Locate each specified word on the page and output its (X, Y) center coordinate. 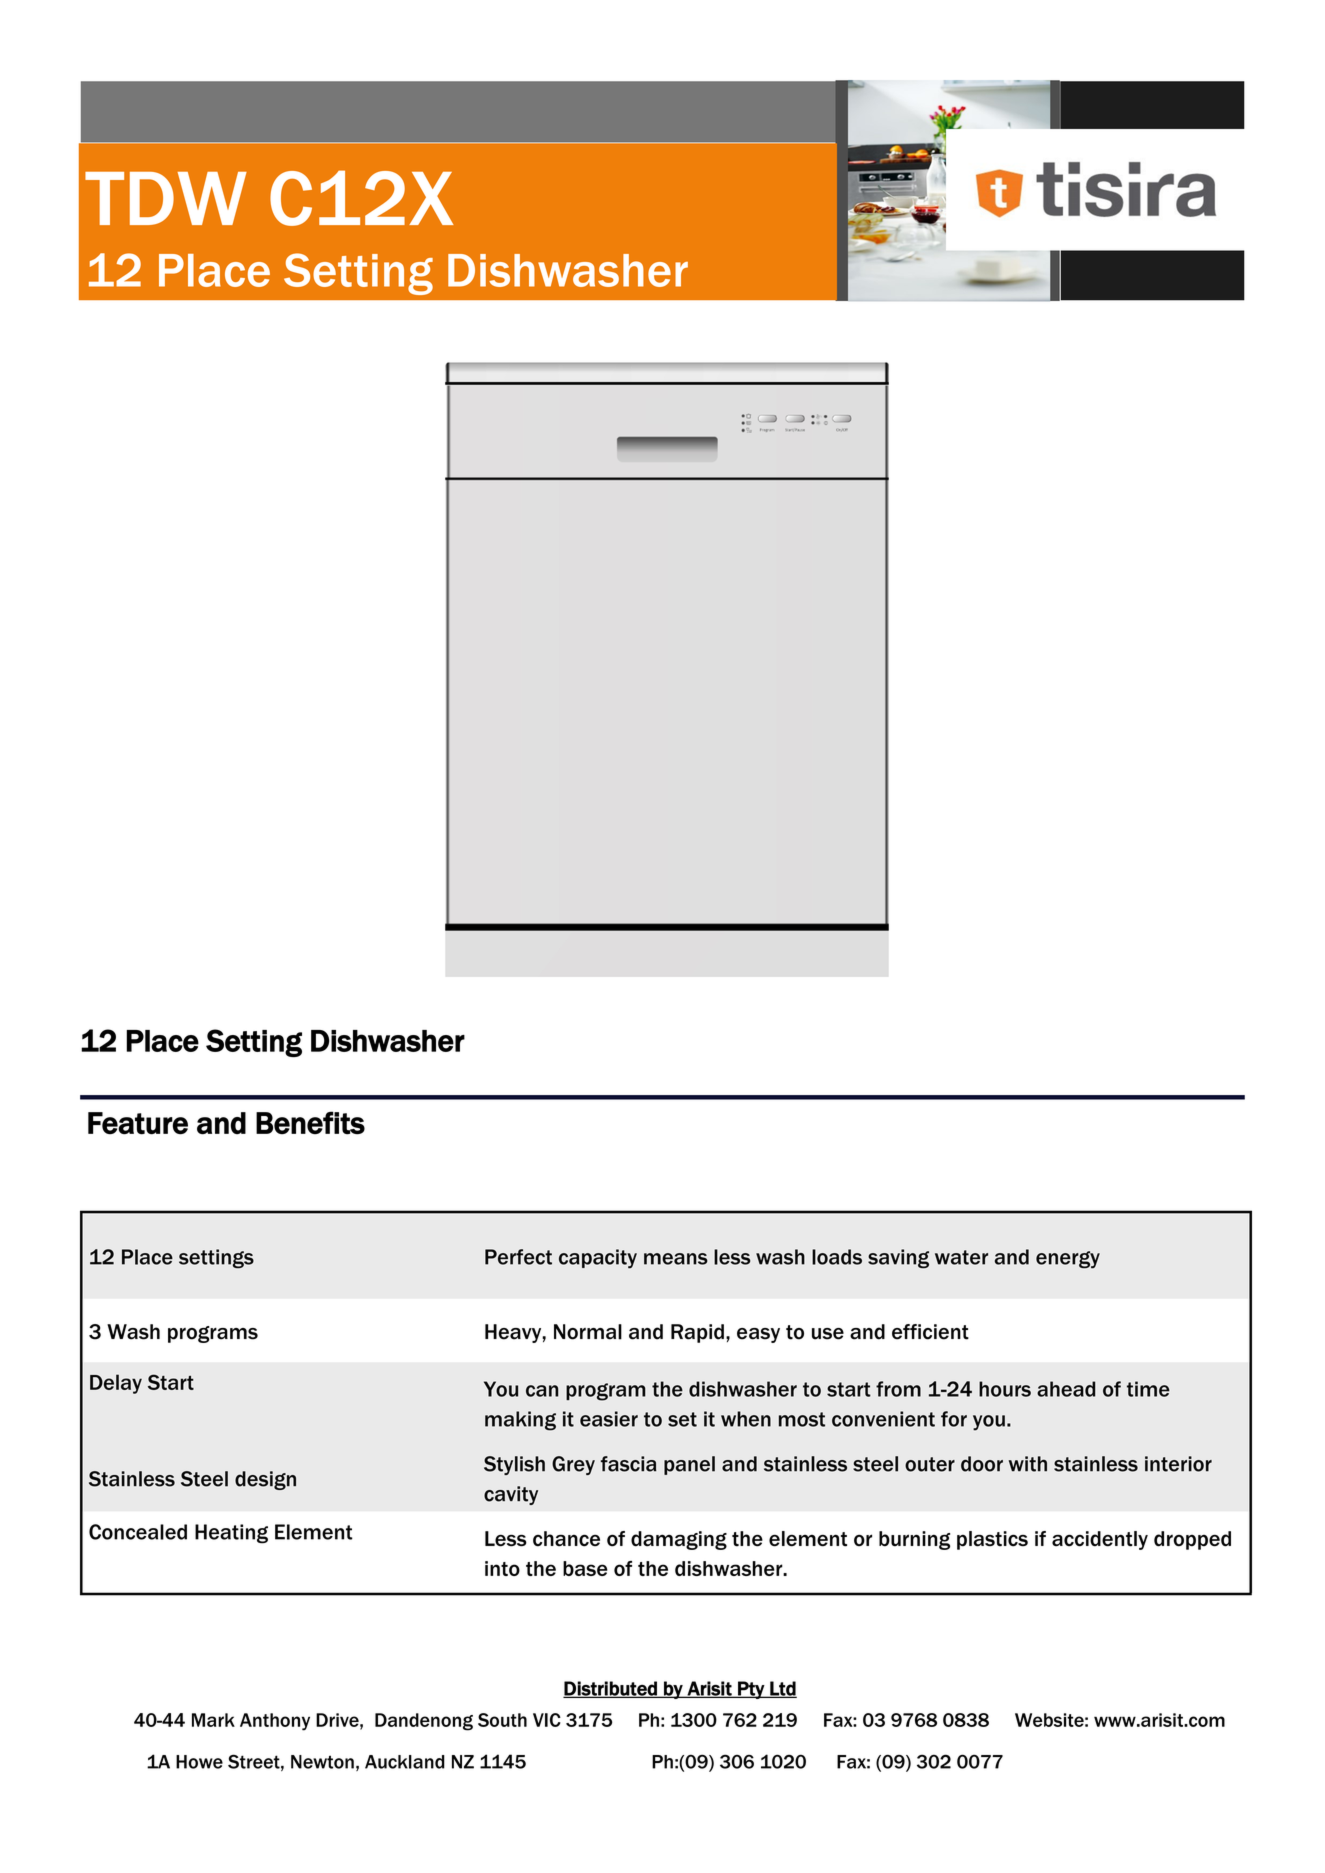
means (676, 1259)
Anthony (275, 1722)
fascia (628, 1464)
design (265, 1480)
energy (1068, 1260)
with (1028, 1464)
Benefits (310, 1123)
